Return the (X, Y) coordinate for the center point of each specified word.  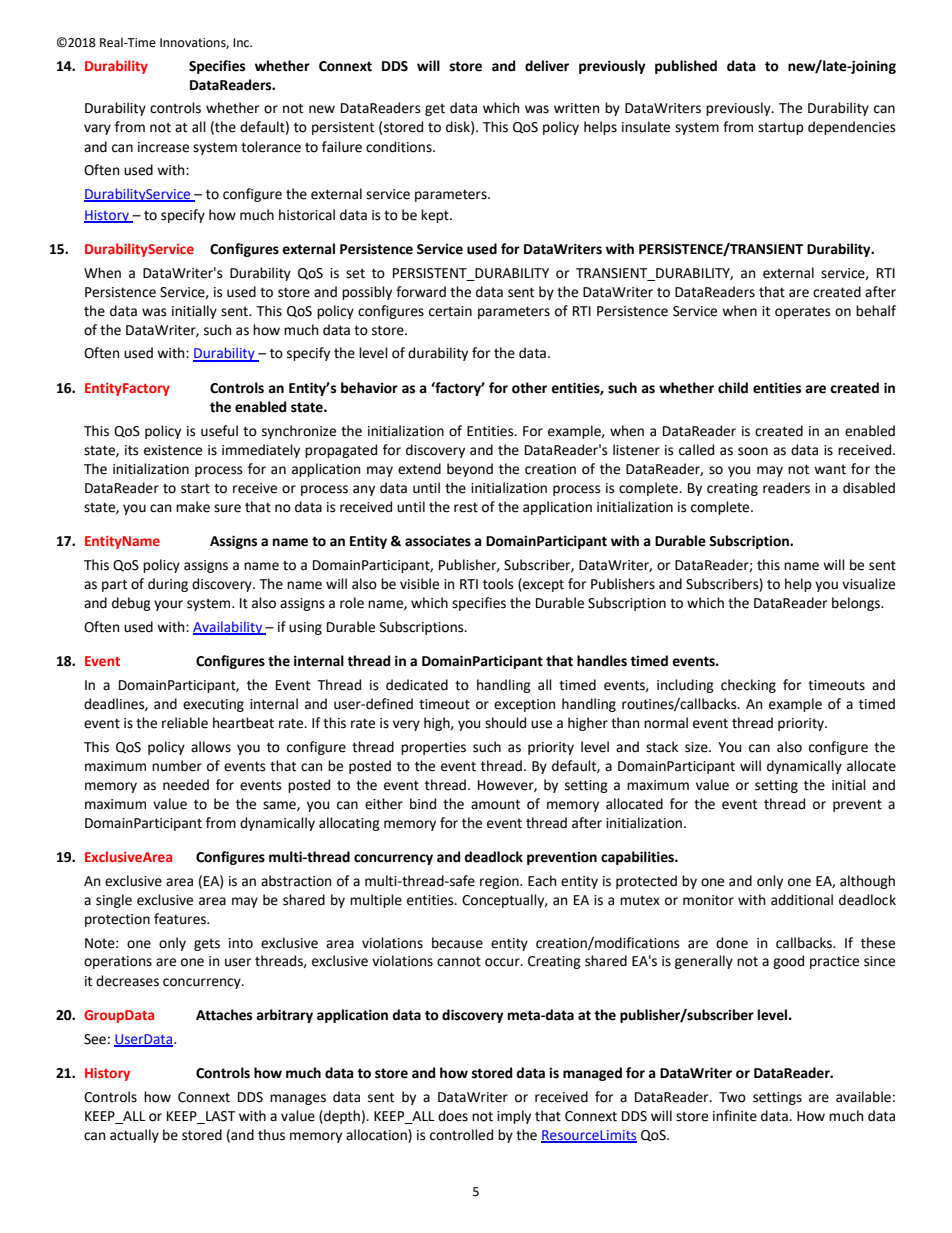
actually (134, 1136)
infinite (735, 1116)
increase (163, 147)
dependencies (851, 128)
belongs (857, 604)
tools (498, 584)
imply (514, 1117)
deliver (547, 66)
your (168, 605)
